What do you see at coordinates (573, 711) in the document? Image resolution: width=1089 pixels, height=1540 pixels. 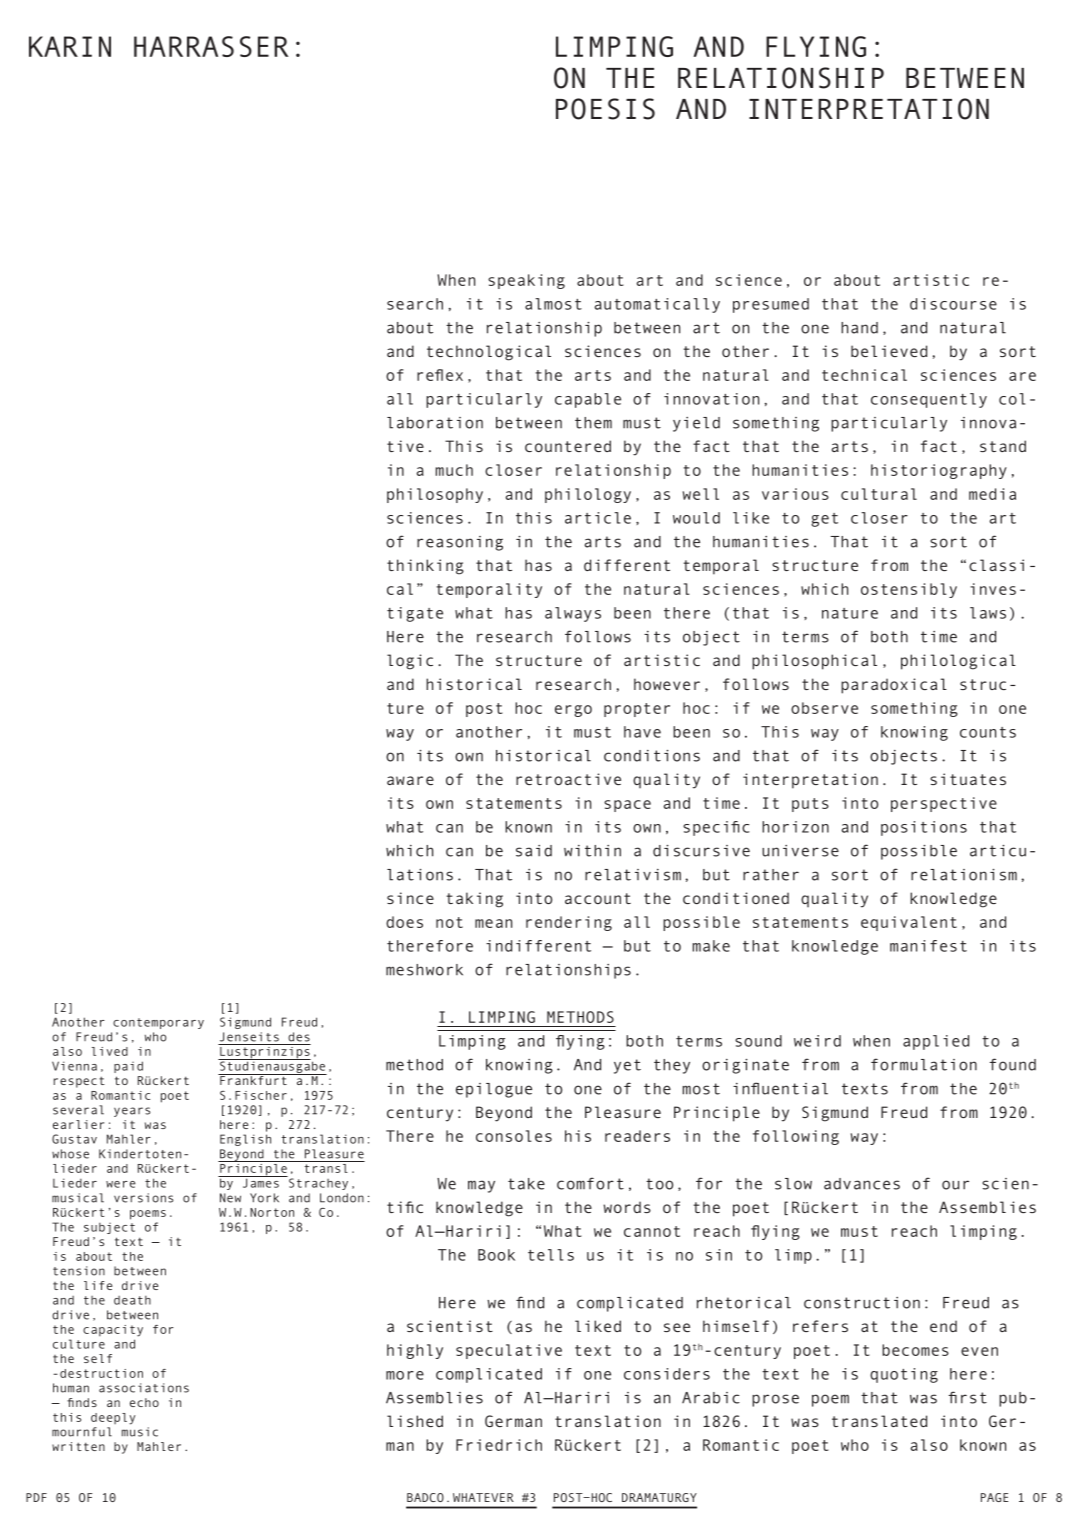 I see `ergo` at bounding box center [573, 711].
